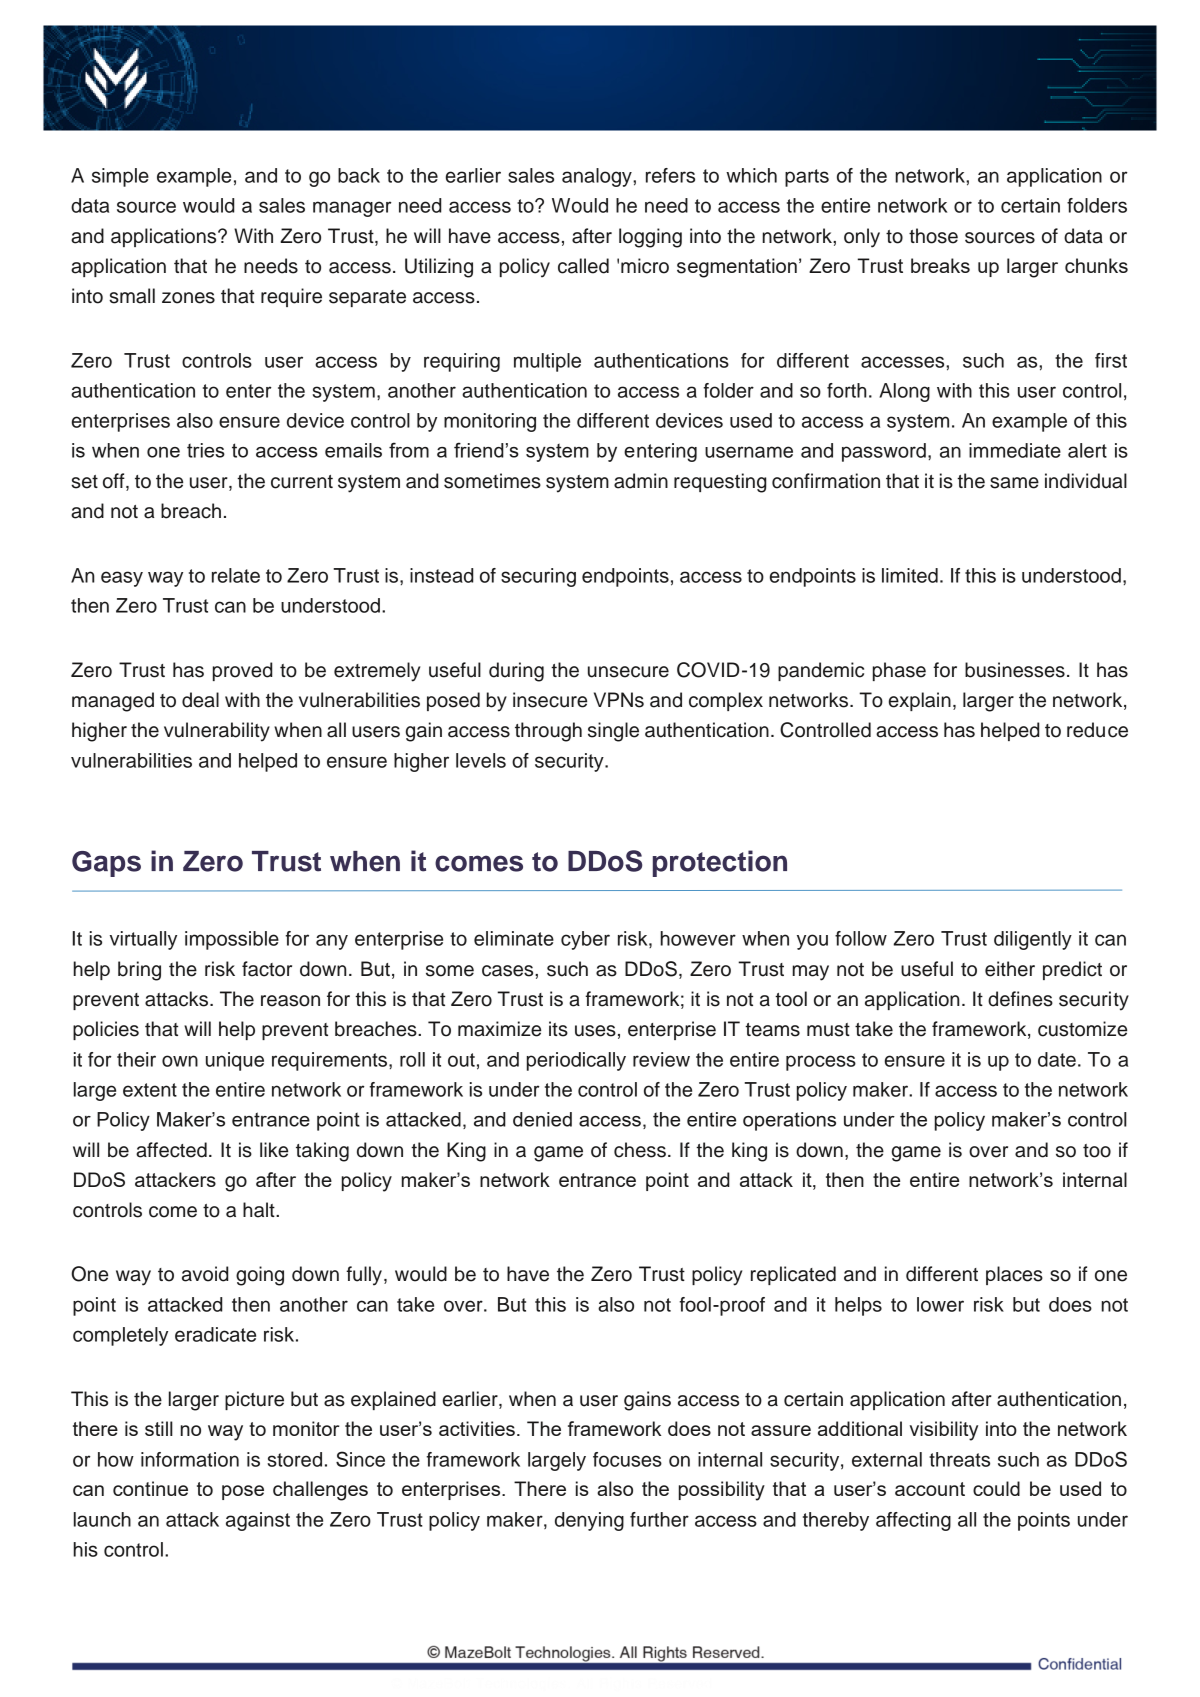  I want to click on simple, so click(120, 177).
